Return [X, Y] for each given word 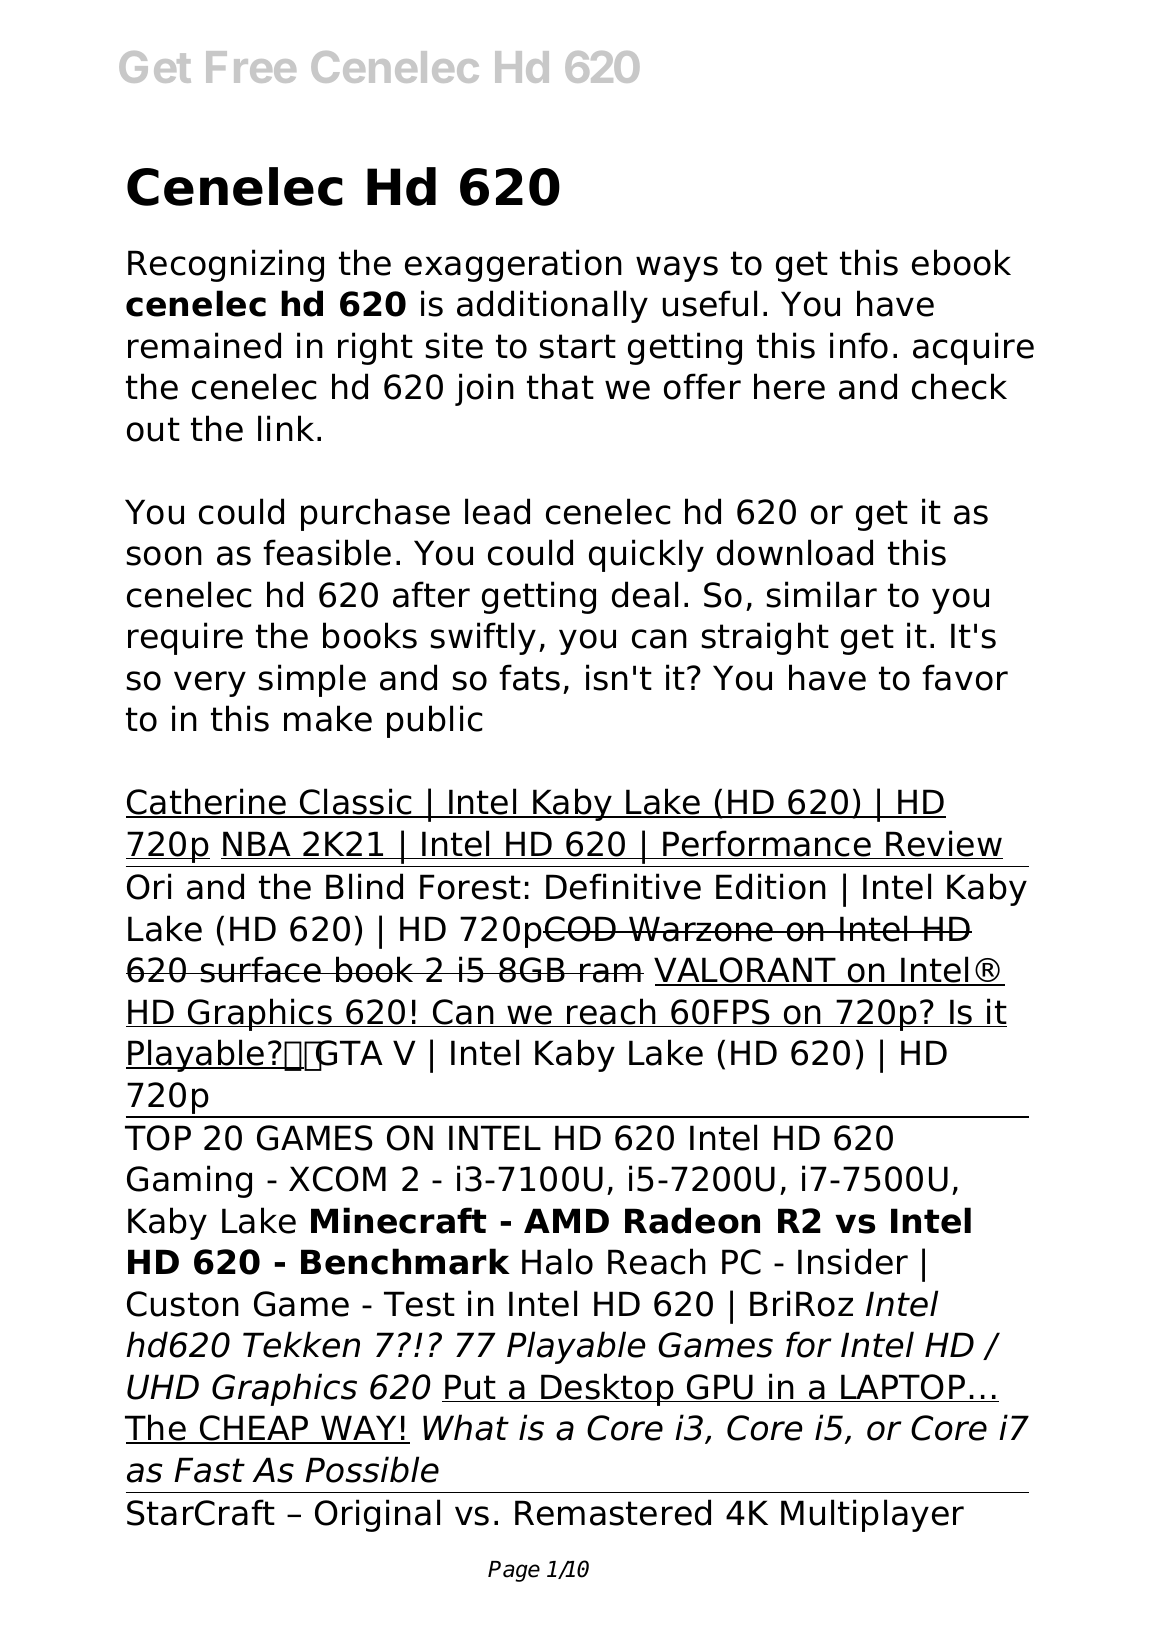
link [286, 428]
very [210, 684]
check [959, 386]
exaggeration [513, 265]
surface [261, 969]
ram [611, 973]
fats [529, 677]
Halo [557, 1261]
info [859, 345]
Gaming [189, 1181]
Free [251, 67]
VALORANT [746, 971]
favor [965, 677]
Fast [209, 1470]
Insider [853, 1261]
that [560, 386]
